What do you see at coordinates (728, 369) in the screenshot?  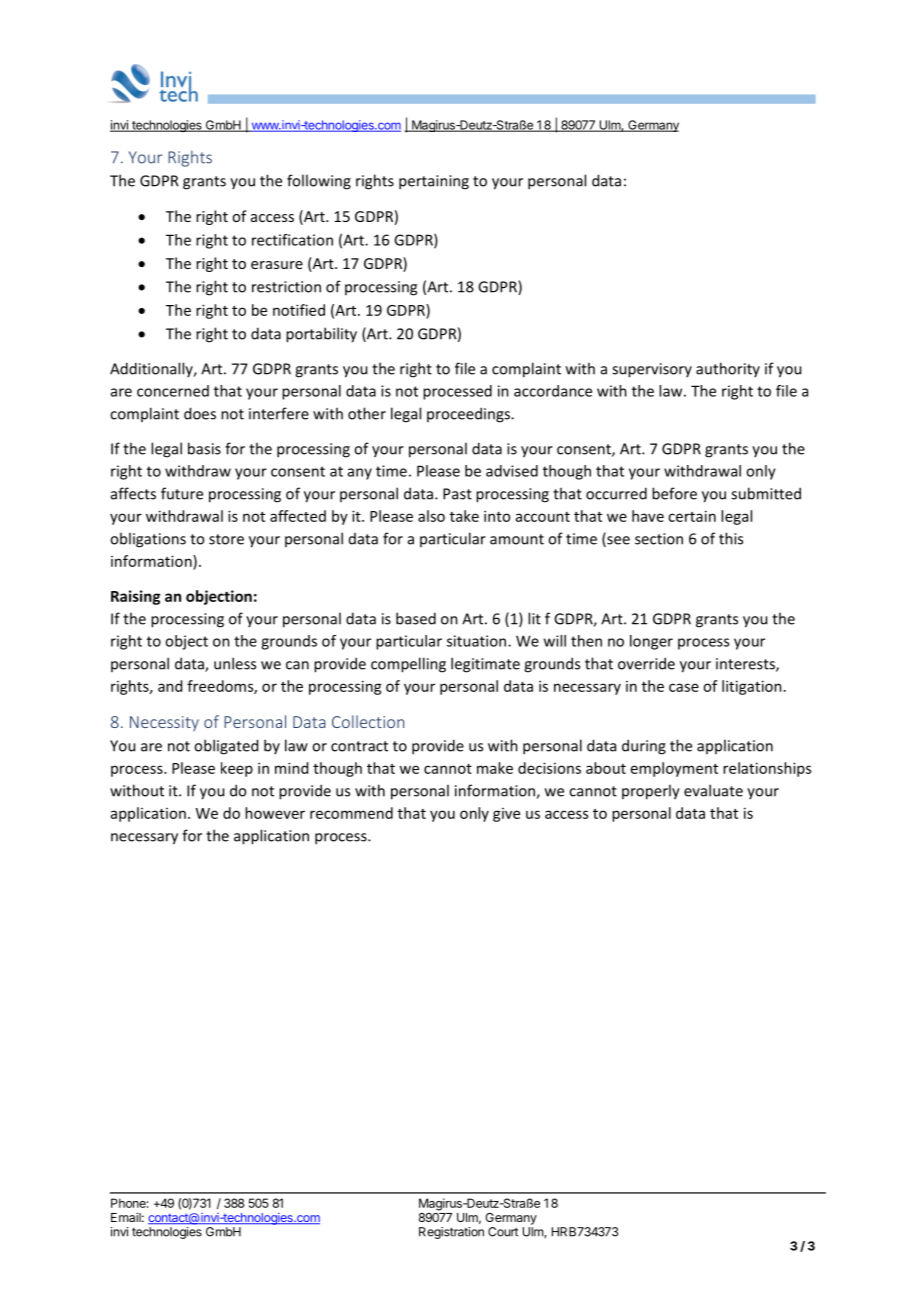 I see `authority` at bounding box center [728, 369].
